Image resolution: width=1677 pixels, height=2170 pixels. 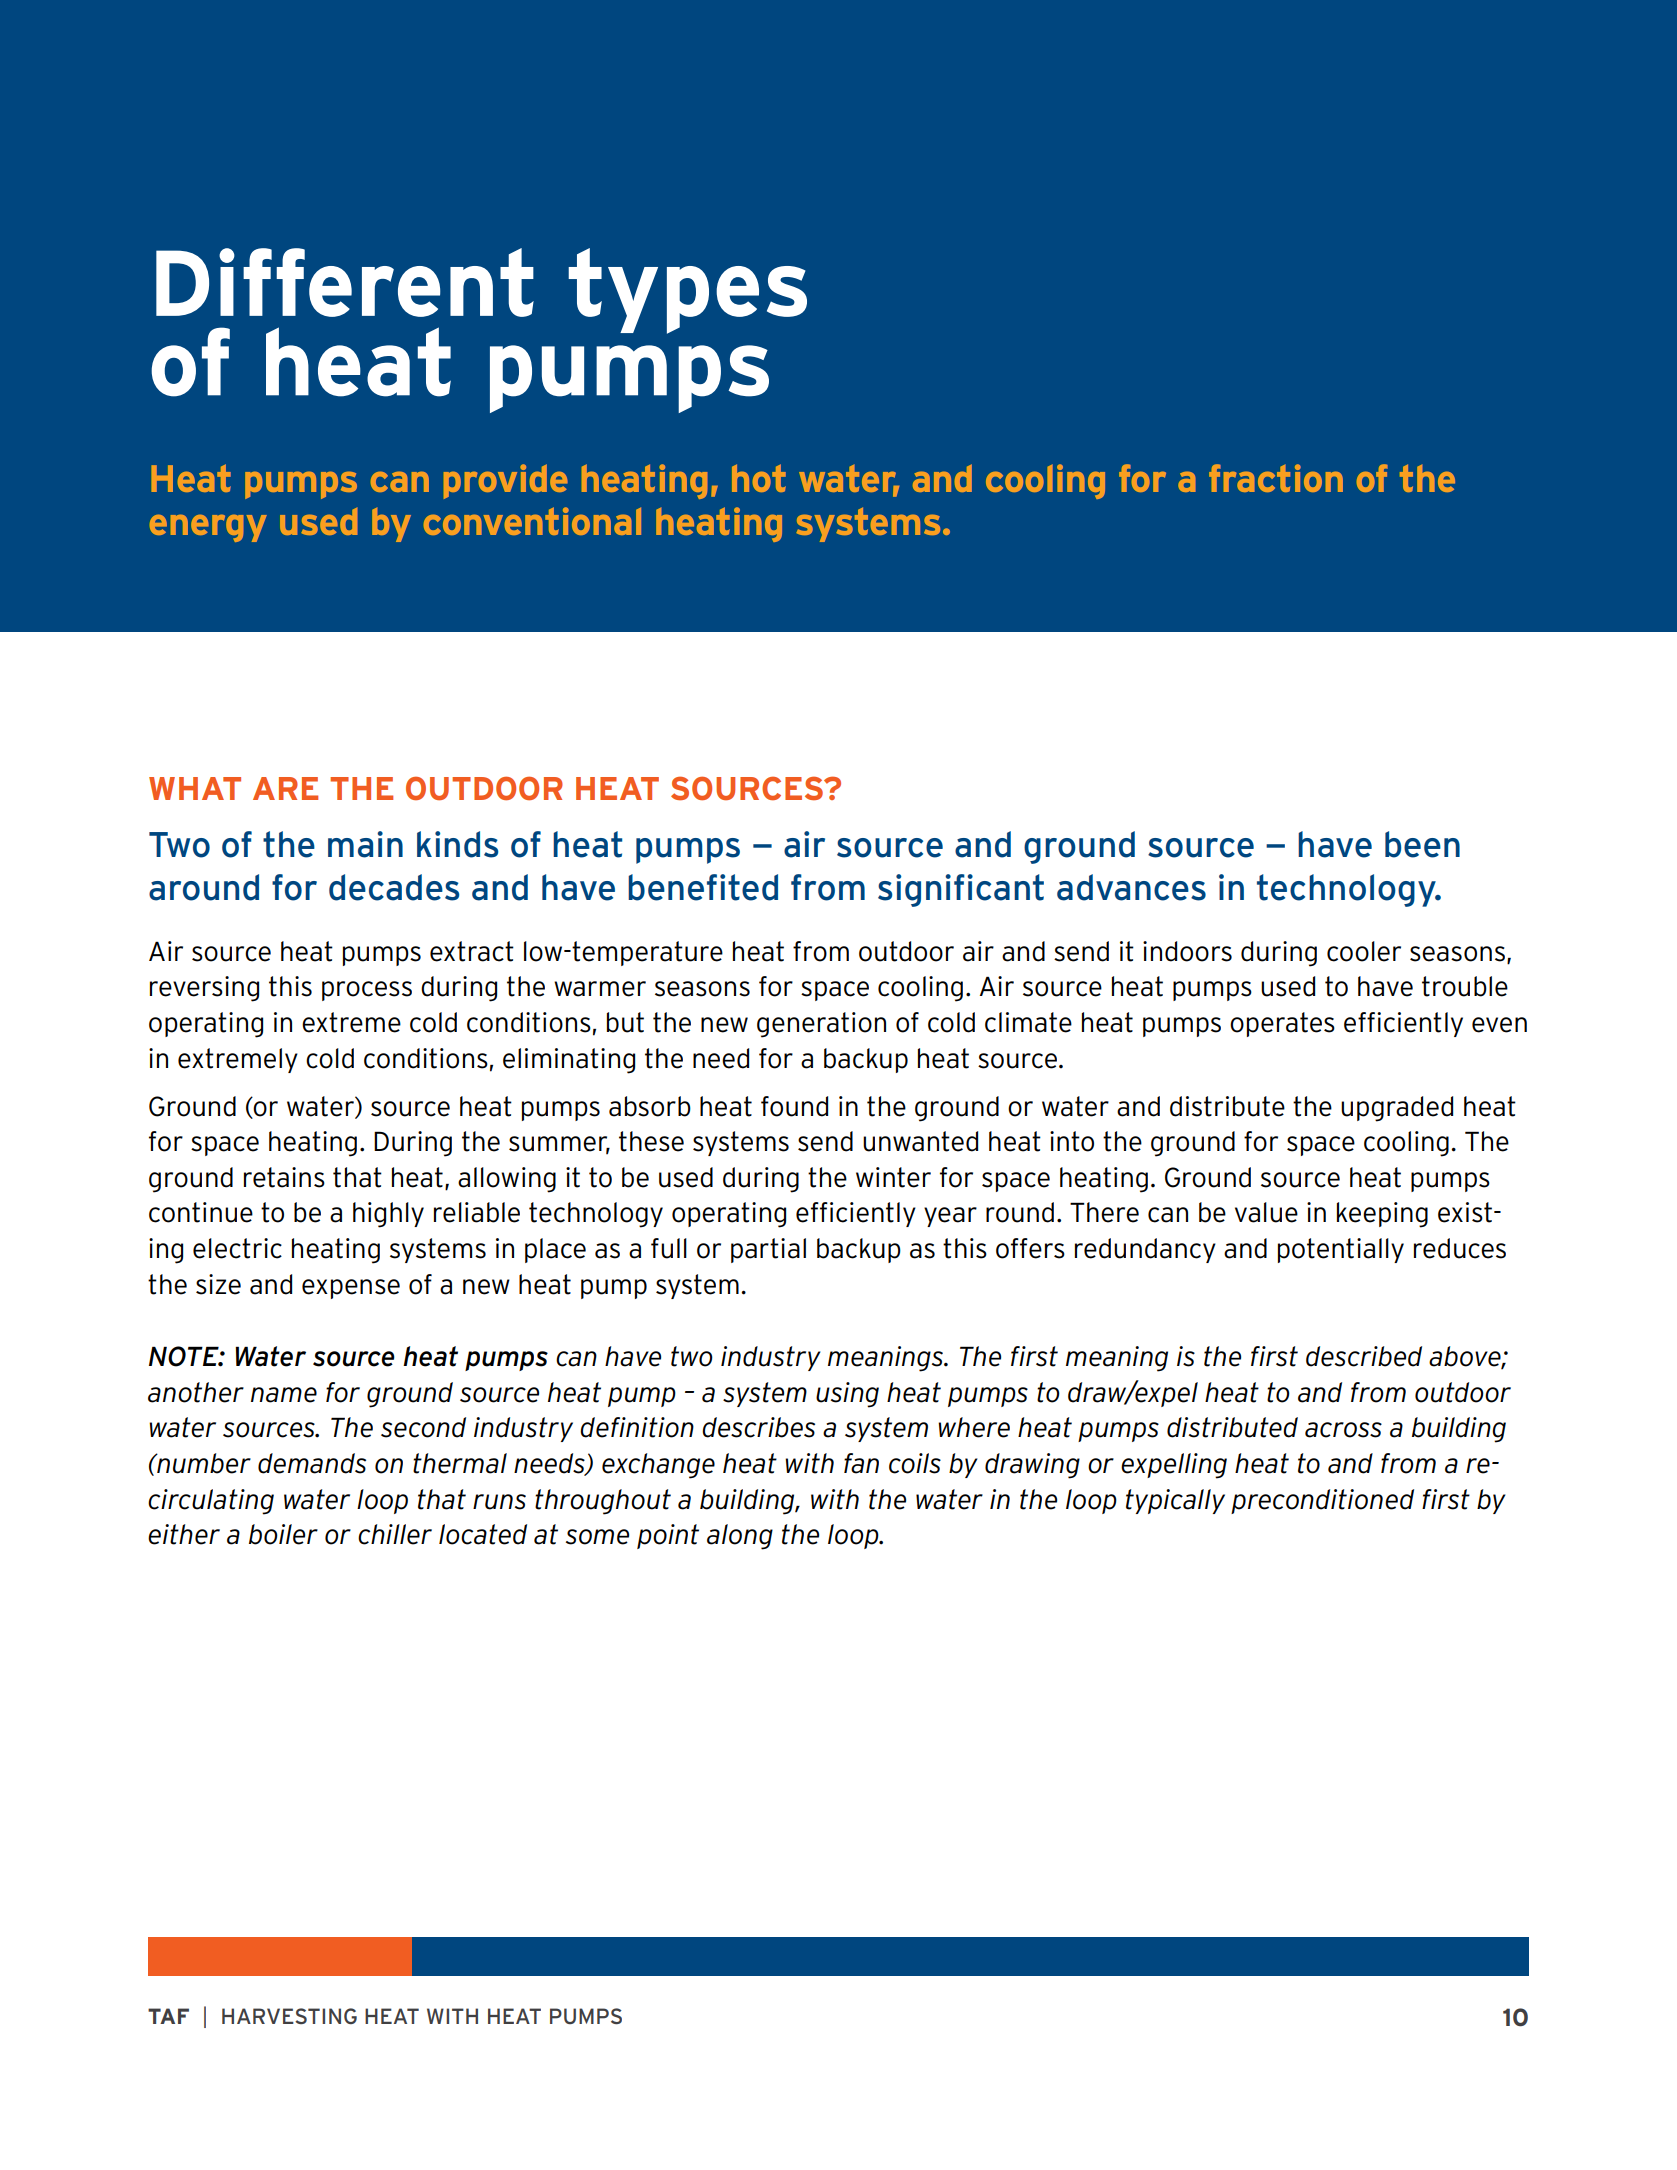 What do you see at coordinates (740, 1537) in the screenshot?
I see `along` at bounding box center [740, 1537].
